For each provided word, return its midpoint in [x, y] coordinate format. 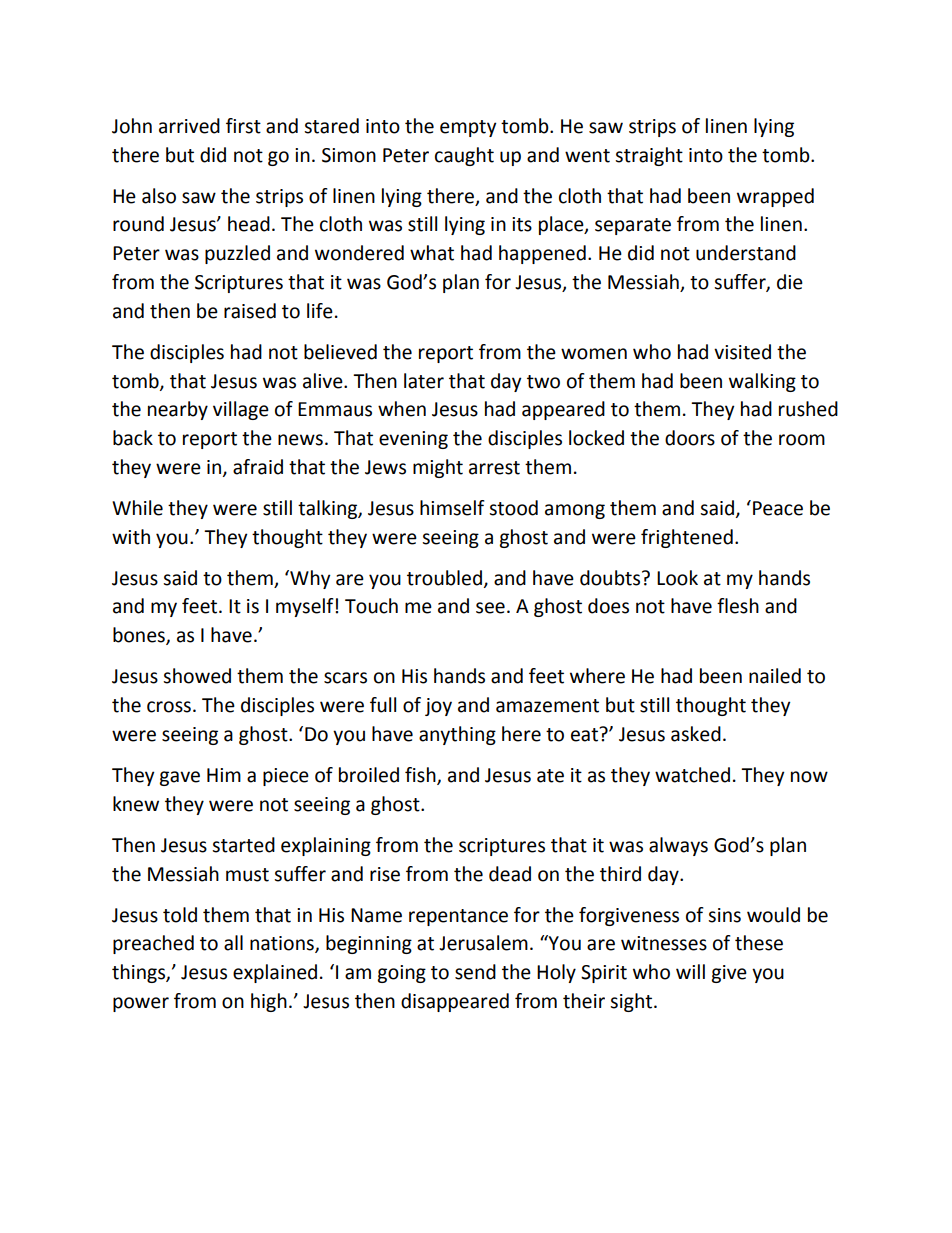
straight [649, 156]
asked [696, 734]
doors [690, 438]
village [241, 410]
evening [413, 440]
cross [169, 707]
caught [464, 156]
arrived [189, 126]
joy [438, 707]
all [233, 943]
